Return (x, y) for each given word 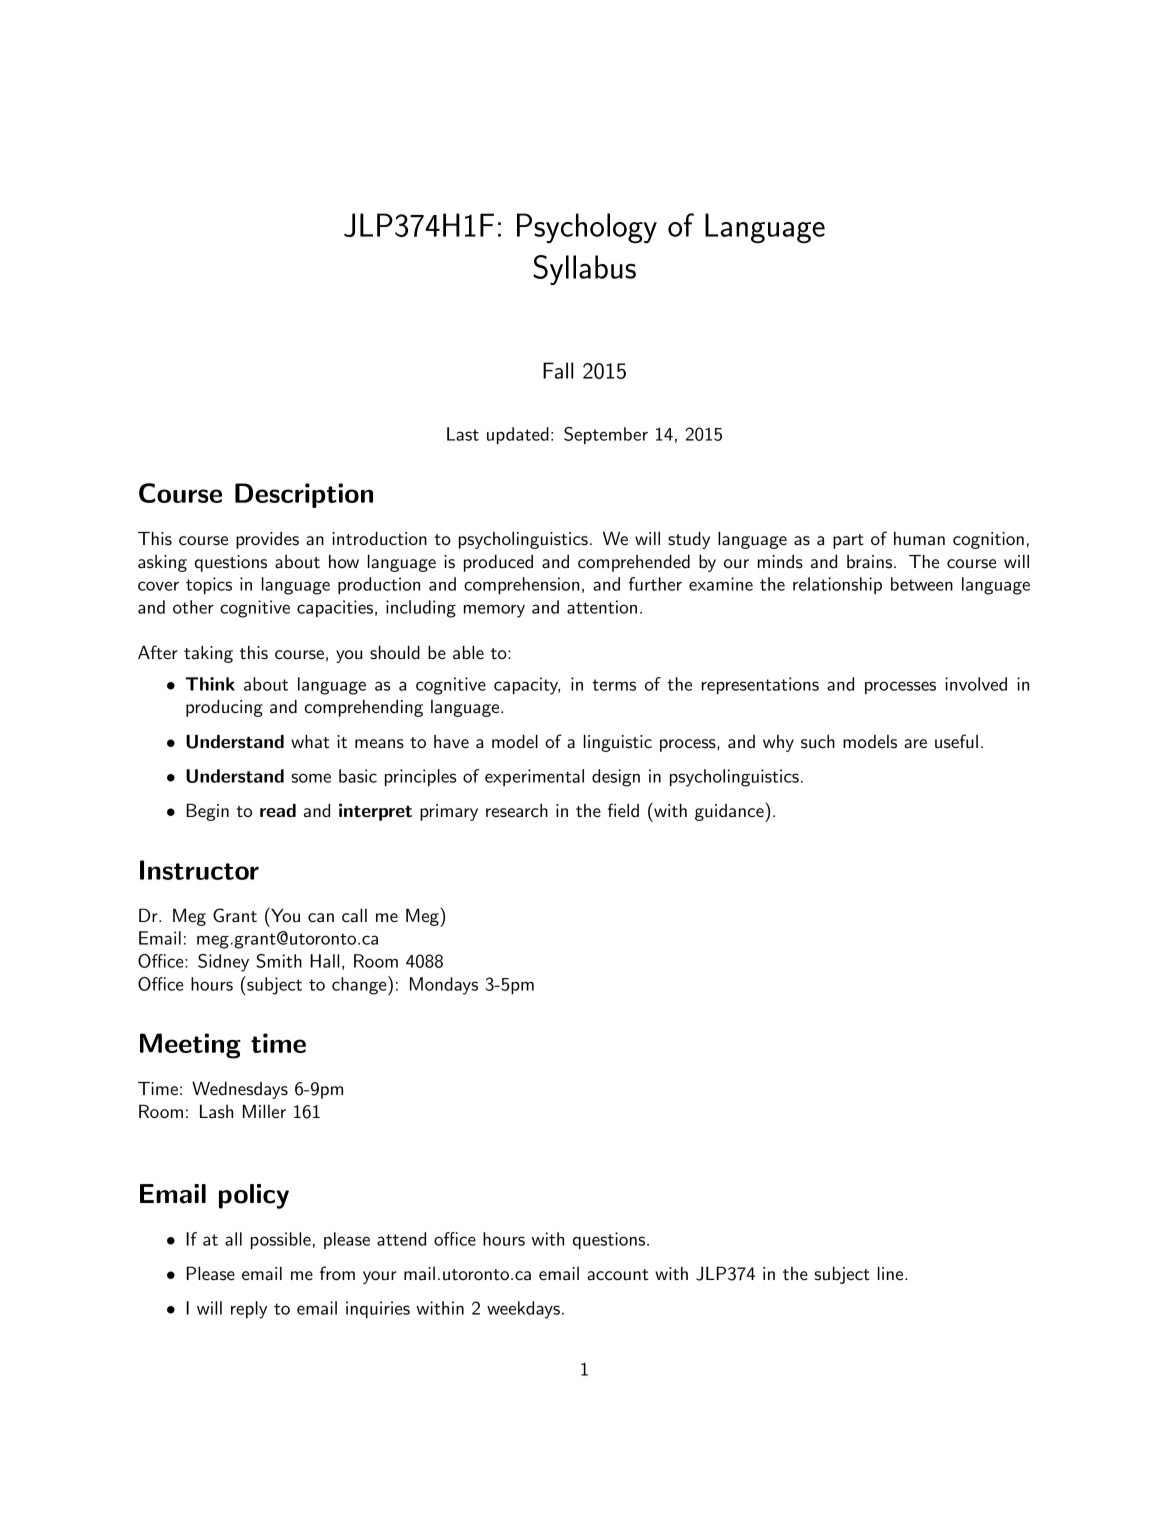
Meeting (190, 1046)
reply (249, 1310)
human (919, 538)
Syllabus (584, 270)
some (311, 778)
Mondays (444, 986)
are (915, 743)
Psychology (587, 228)
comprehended (634, 563)
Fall (558, 370)
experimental (534, 777)
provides (267, 540)
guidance (730, 813)
